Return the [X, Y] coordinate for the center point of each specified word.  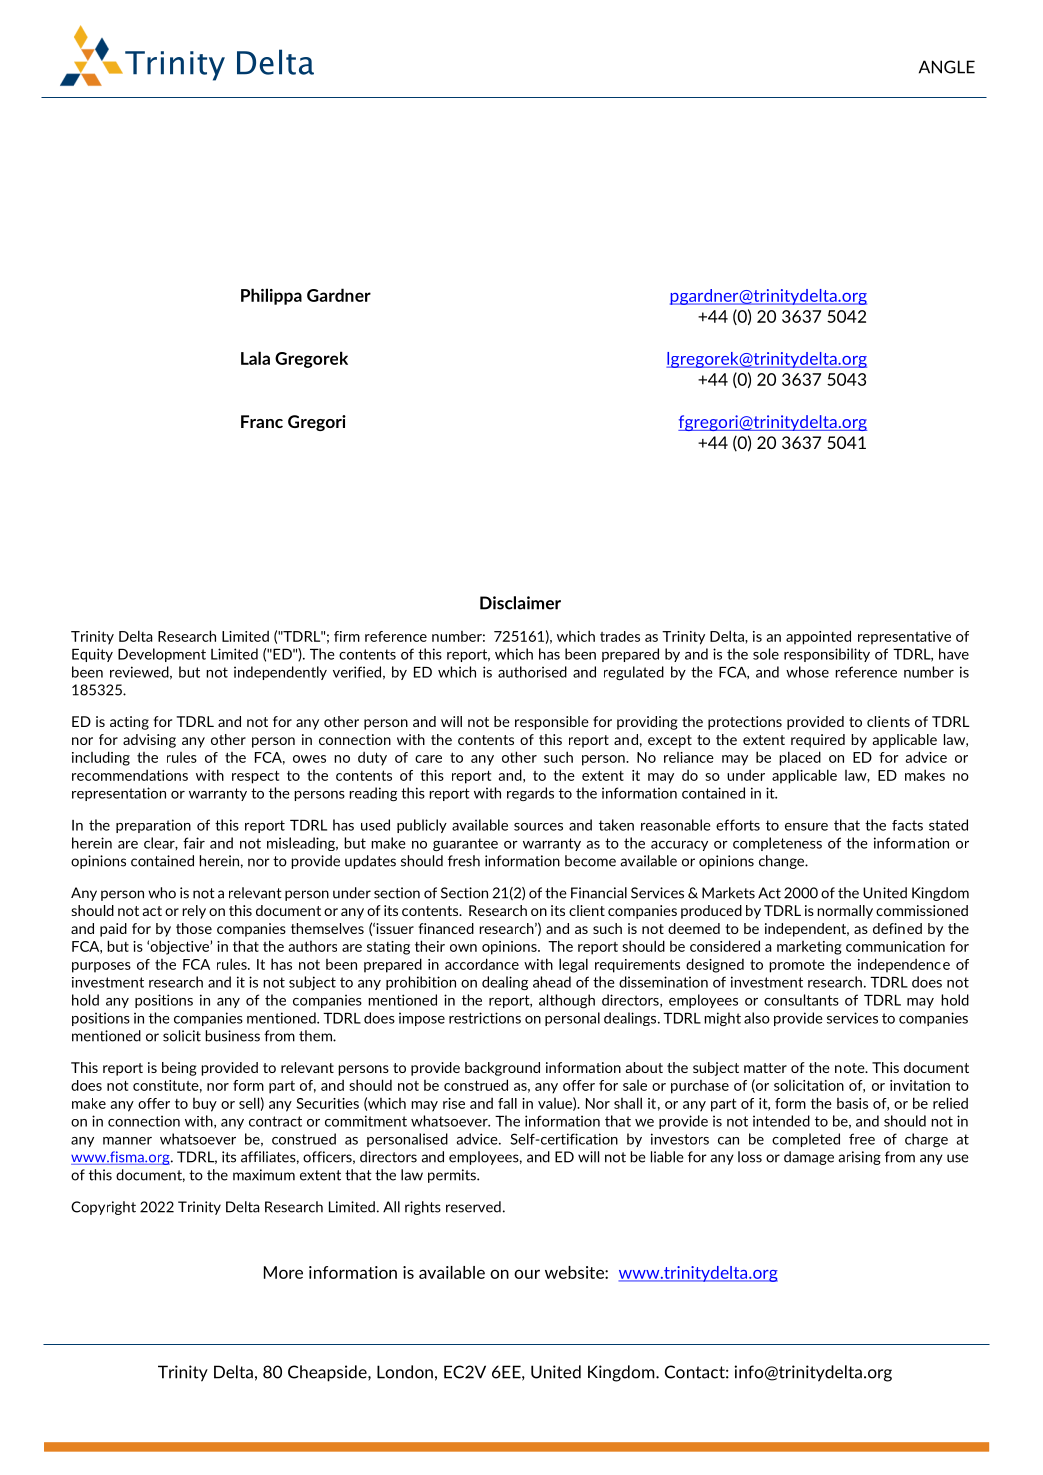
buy [205, 1105]
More [283, 1272]
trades [620, 636]
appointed [818, 637]
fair [194, 843]
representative [904, 638]
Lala [255, 358]
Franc [262, 421]
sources [538, 827]
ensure [806, 827]
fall [507, 1103]
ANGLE [947, 67]
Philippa [271, 296]
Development [162, 655]
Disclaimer [520, 603]
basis [852, 1103]
